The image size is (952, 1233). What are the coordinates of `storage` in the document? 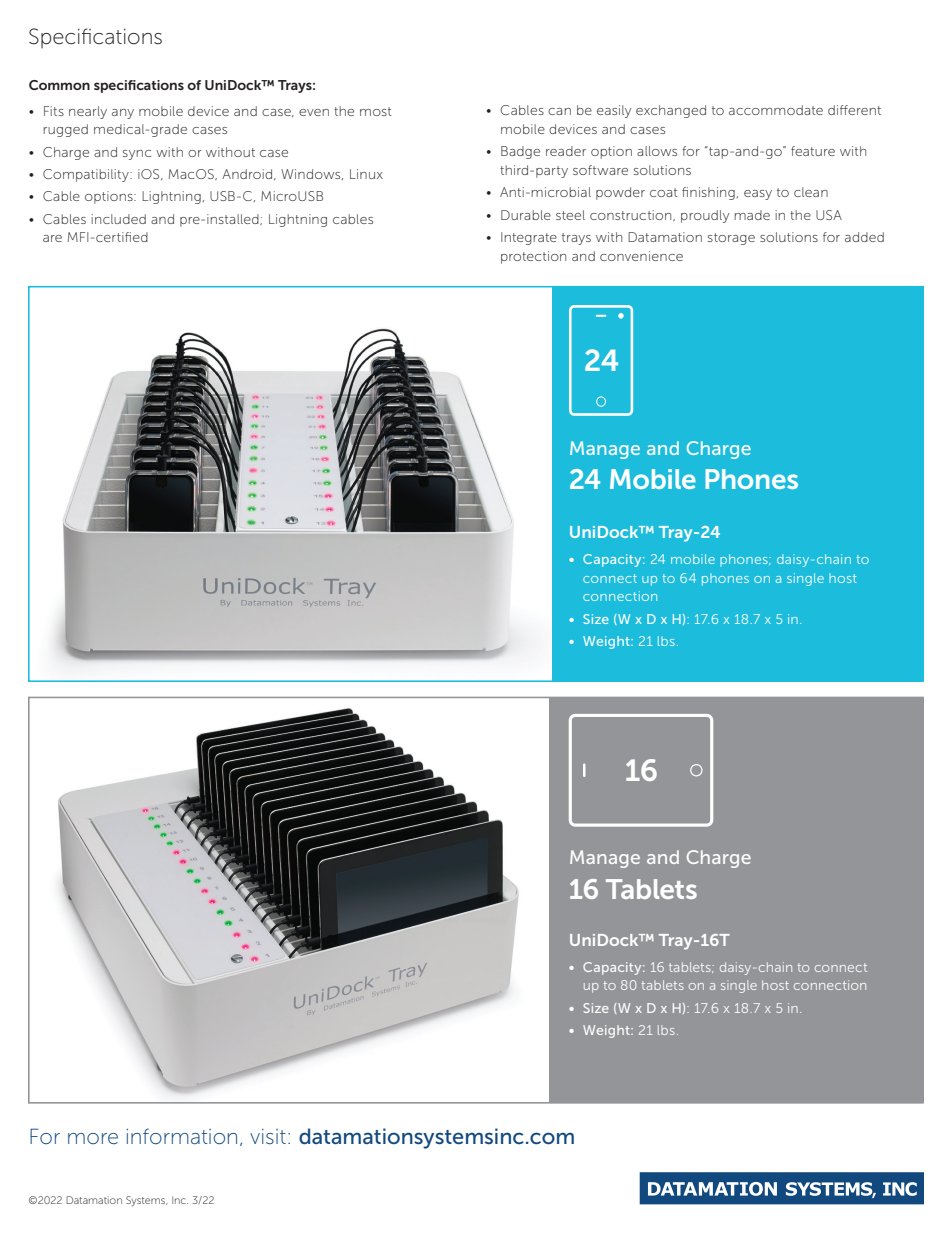 It's located at (731, 239).
